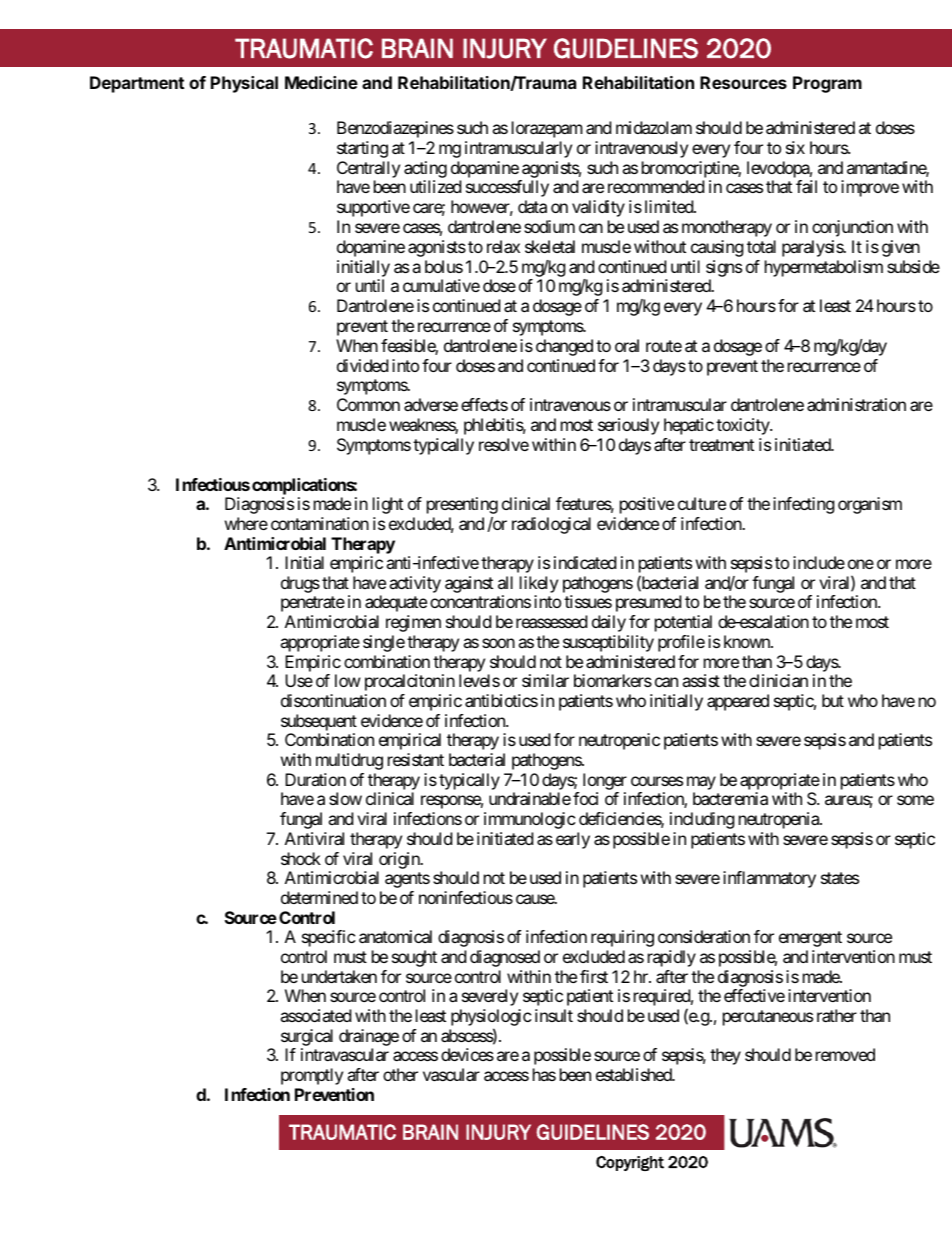  What do you see at coordinates (630, 1163) in the screenshot?
I see `Copyright` at bounding box center [630, 1163].
